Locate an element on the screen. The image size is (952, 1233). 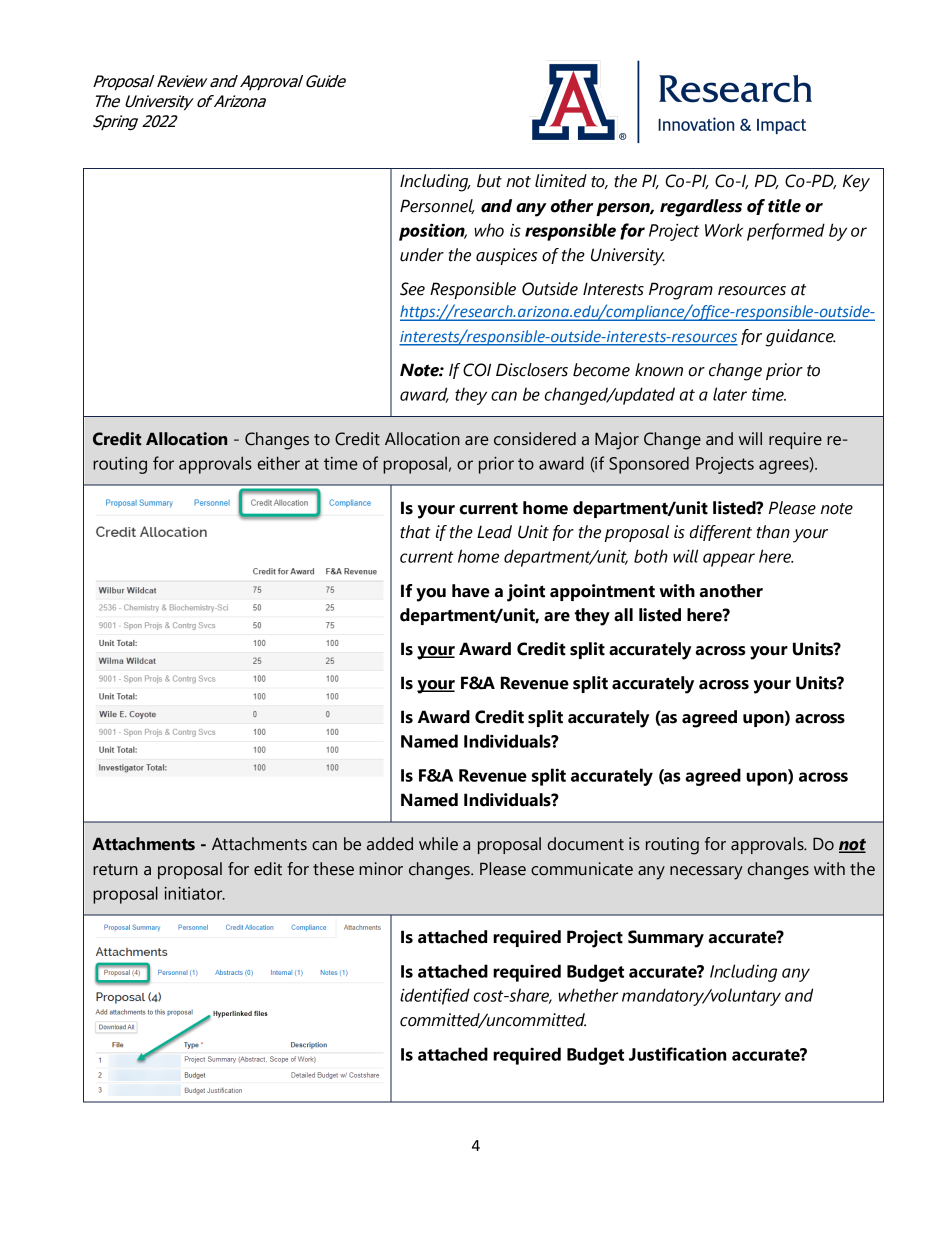
than is located at coordinates (773, 532).
